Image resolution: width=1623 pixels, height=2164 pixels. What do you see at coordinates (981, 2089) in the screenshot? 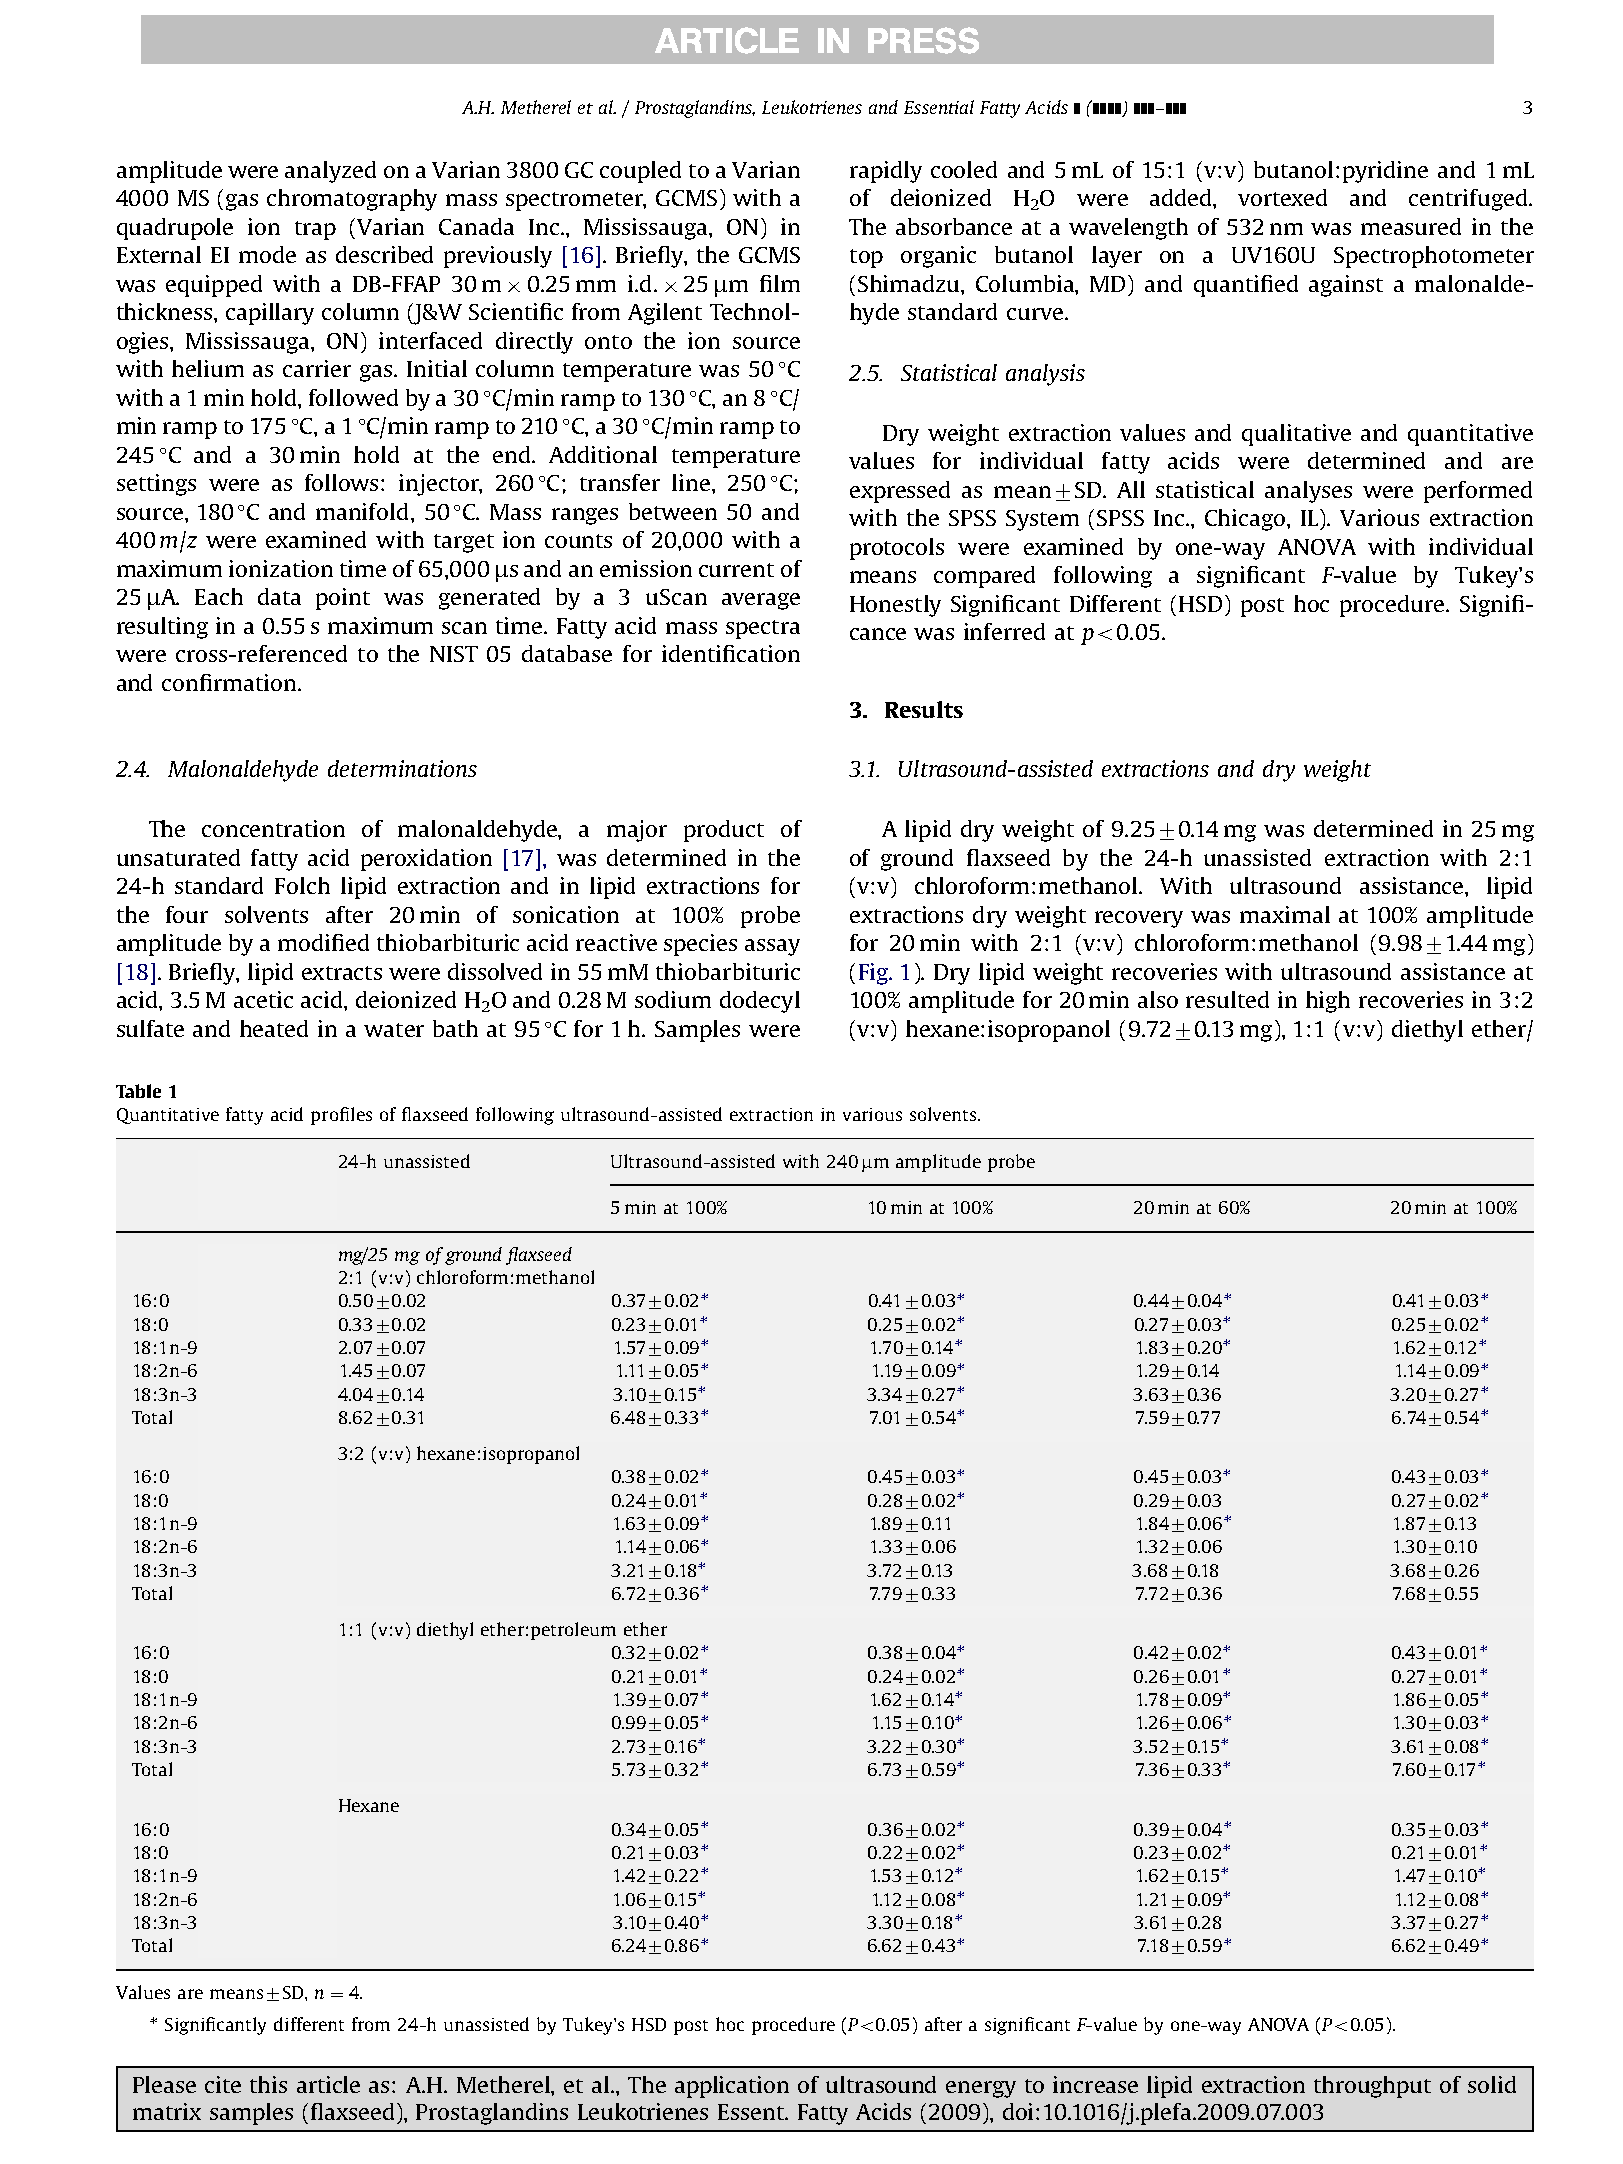
I see `energy` at bounding box center [981, 2089].
